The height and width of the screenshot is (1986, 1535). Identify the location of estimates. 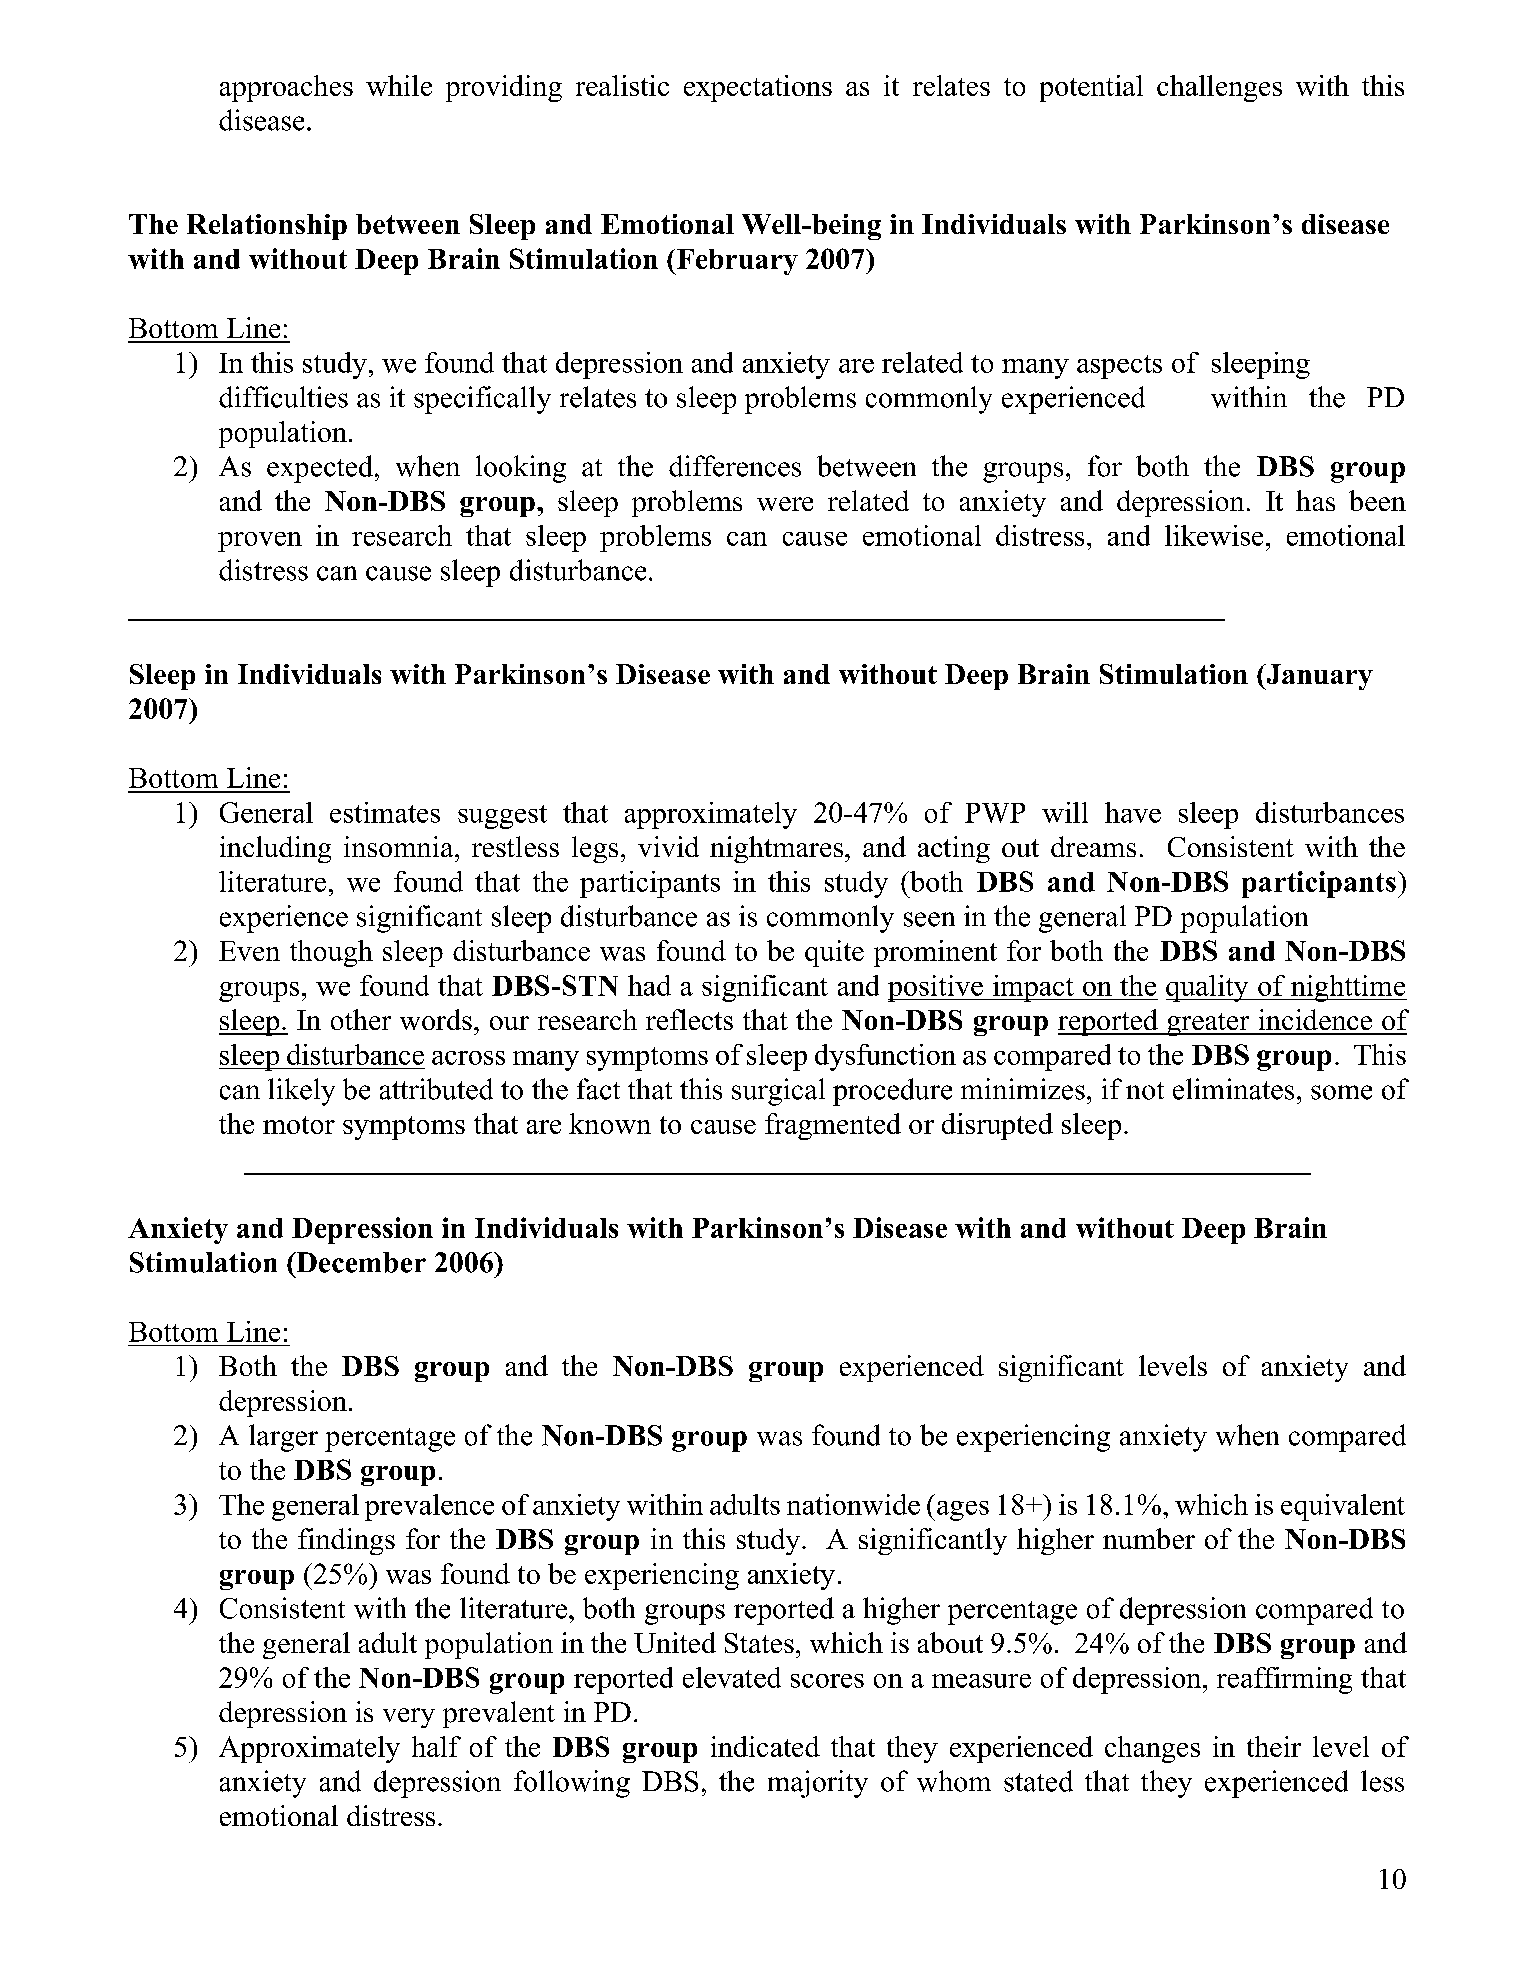
(385, 812).
